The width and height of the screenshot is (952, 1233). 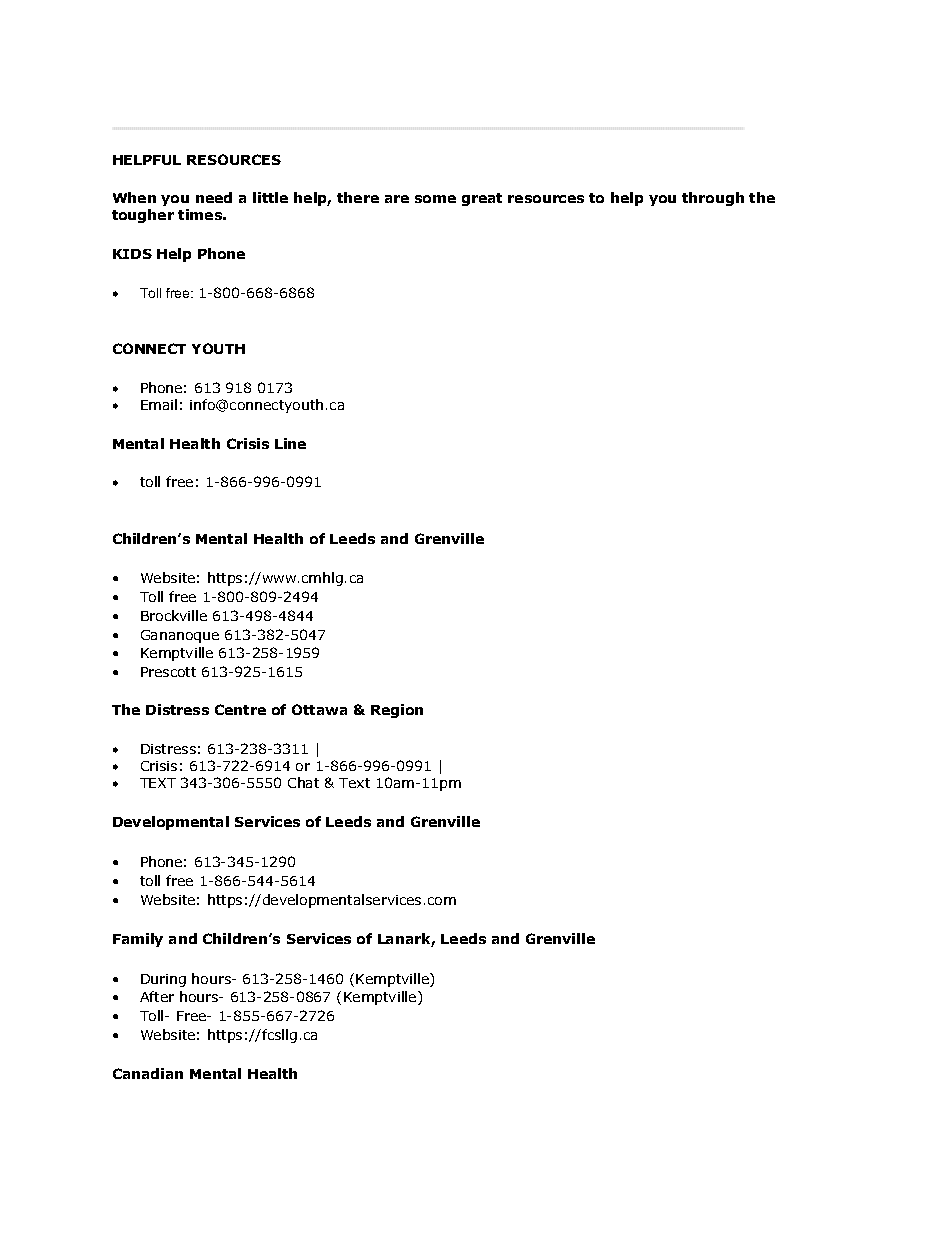 I want to click on Prescott, so click(x=168, y=672).
